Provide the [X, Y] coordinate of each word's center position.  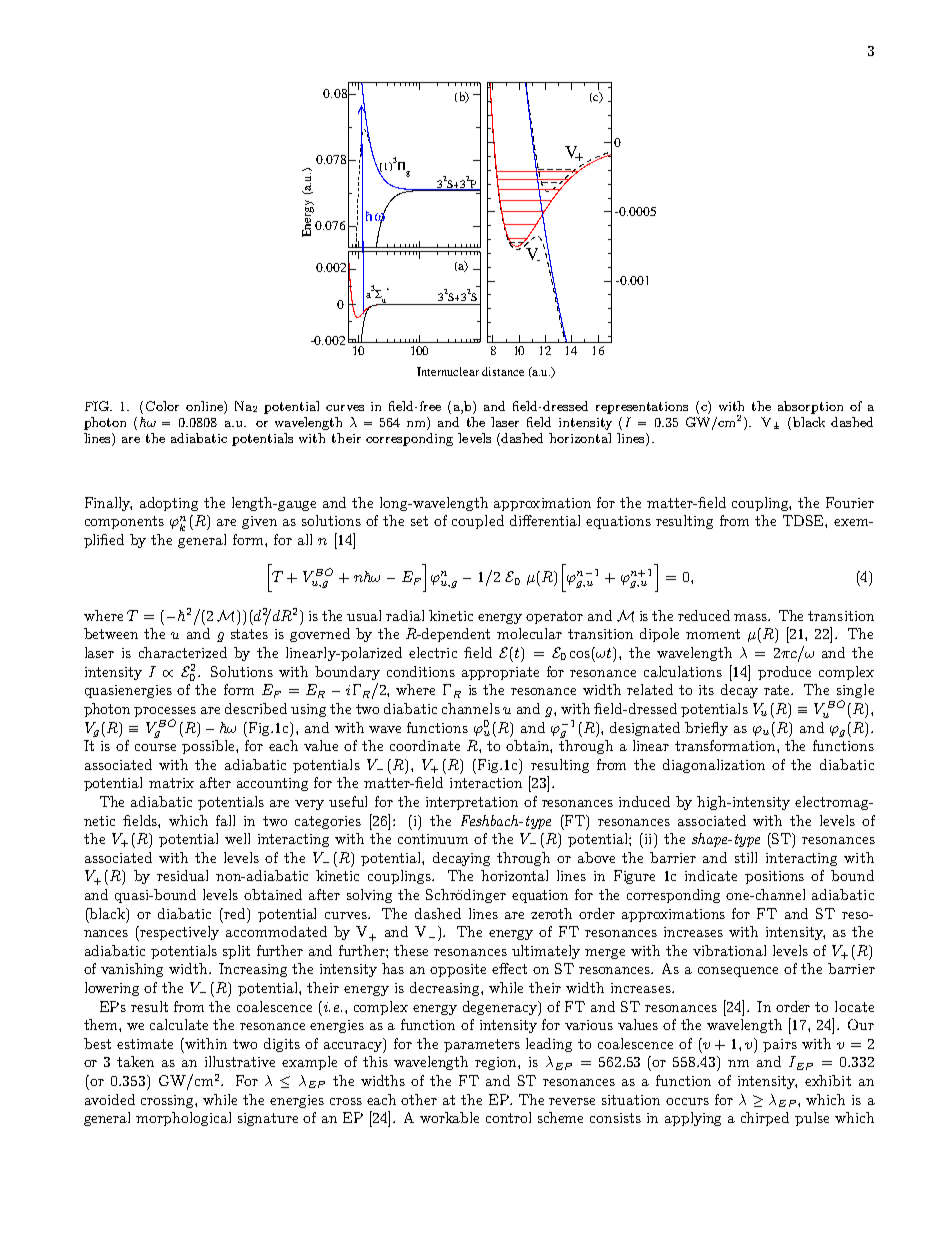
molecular [529, 633]
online [205, 406]
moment [713, 634]
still [746, 857]
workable [449, 1117]
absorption [810, 407]
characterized [183, 652]
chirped [765, 1119]
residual [182, 875]
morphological [183, 1119]
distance [503, 371]
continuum [433, 839]
